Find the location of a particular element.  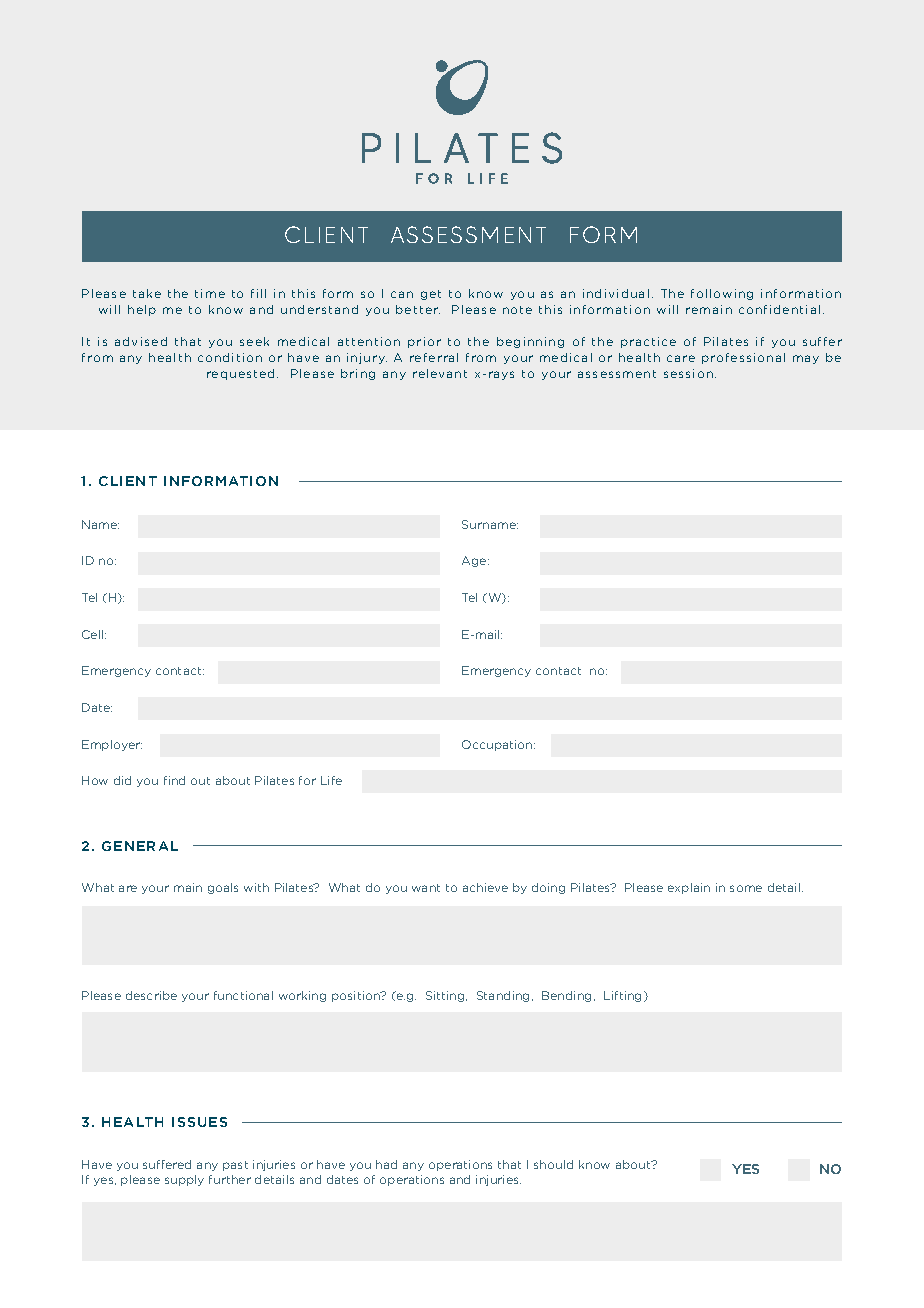

Occupation is located at coordinates (498, 745).
